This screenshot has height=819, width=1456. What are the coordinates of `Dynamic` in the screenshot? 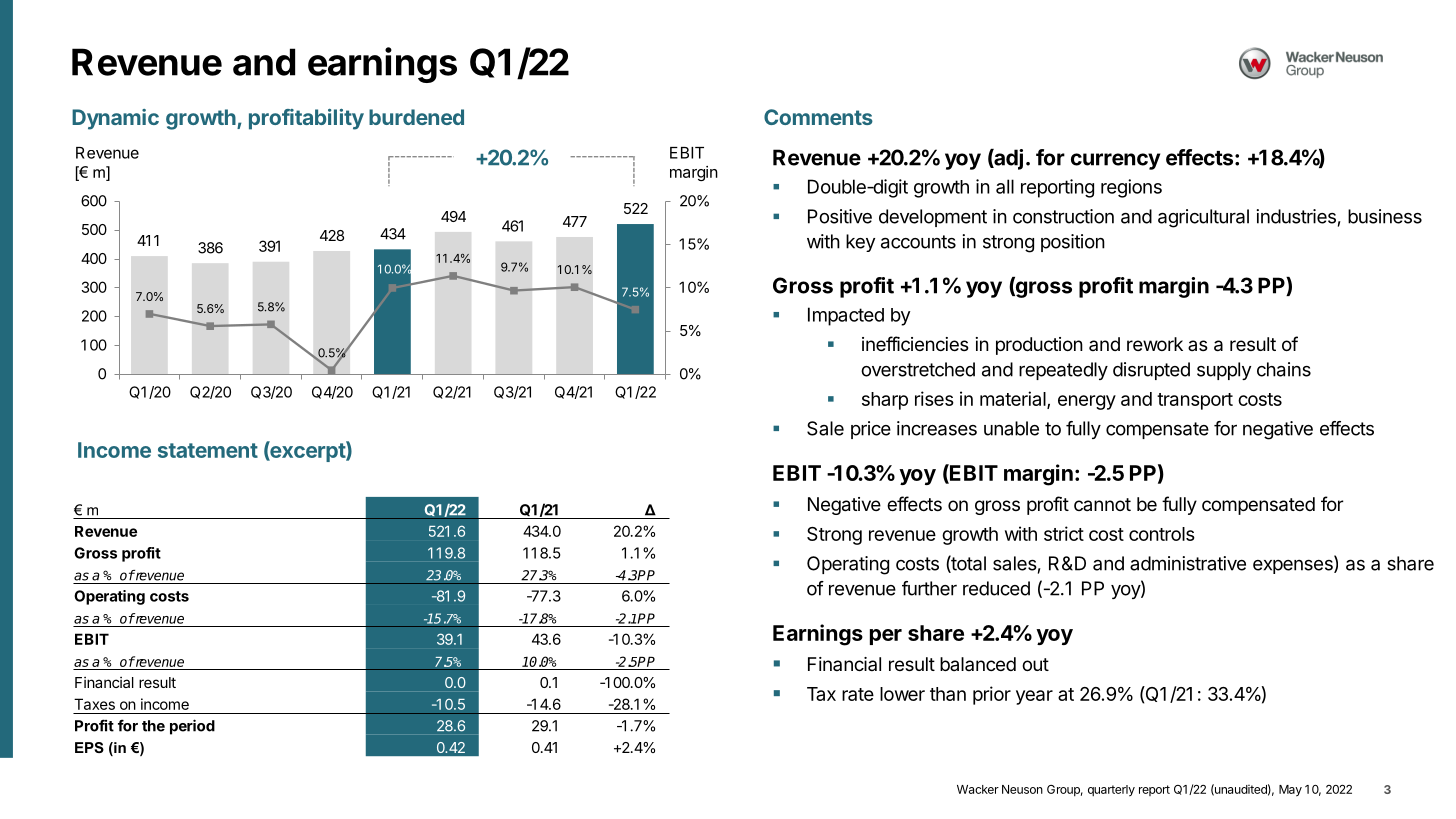 It's located at (115, 119).
